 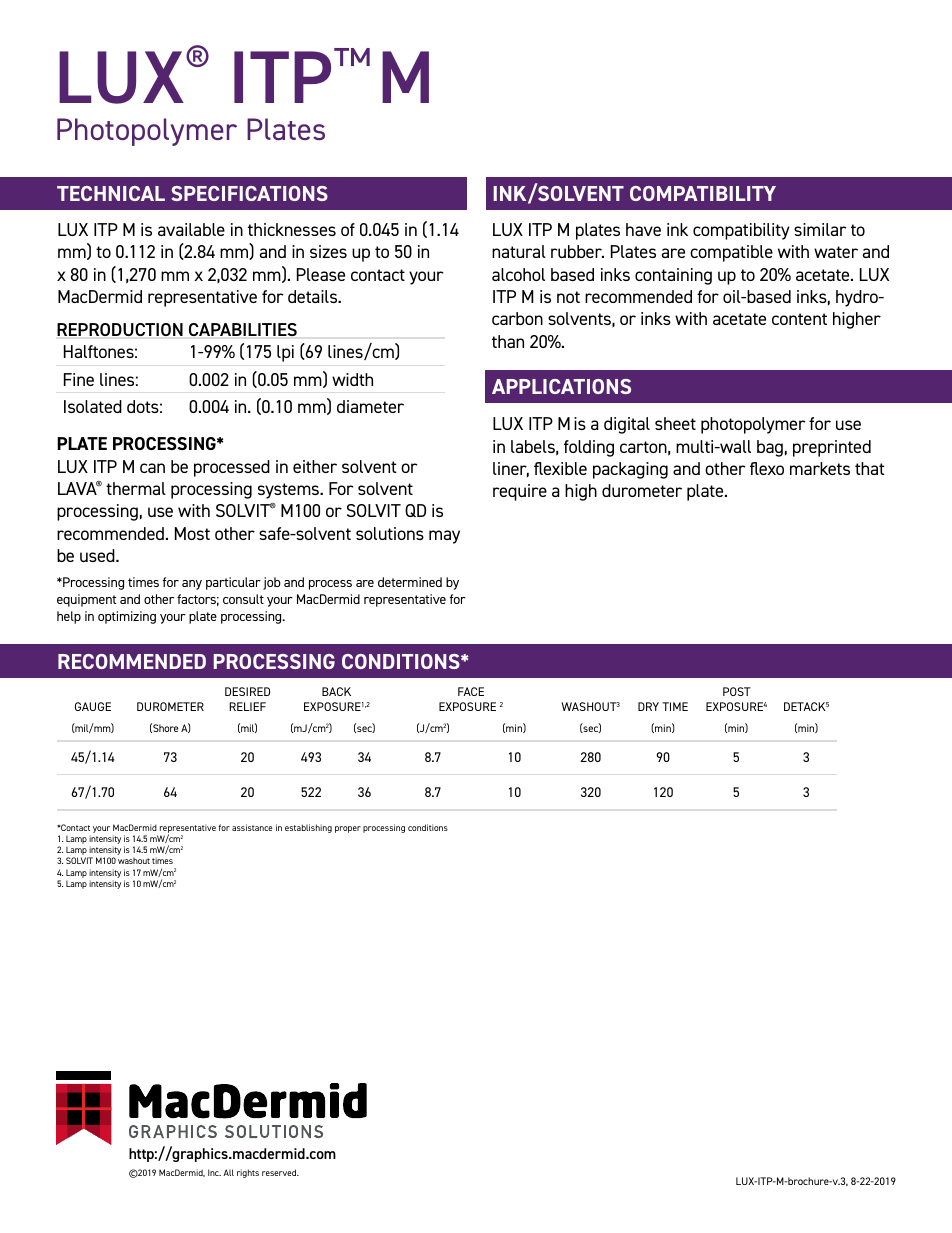 I want to click on natural, so click(x=519, y=251).
